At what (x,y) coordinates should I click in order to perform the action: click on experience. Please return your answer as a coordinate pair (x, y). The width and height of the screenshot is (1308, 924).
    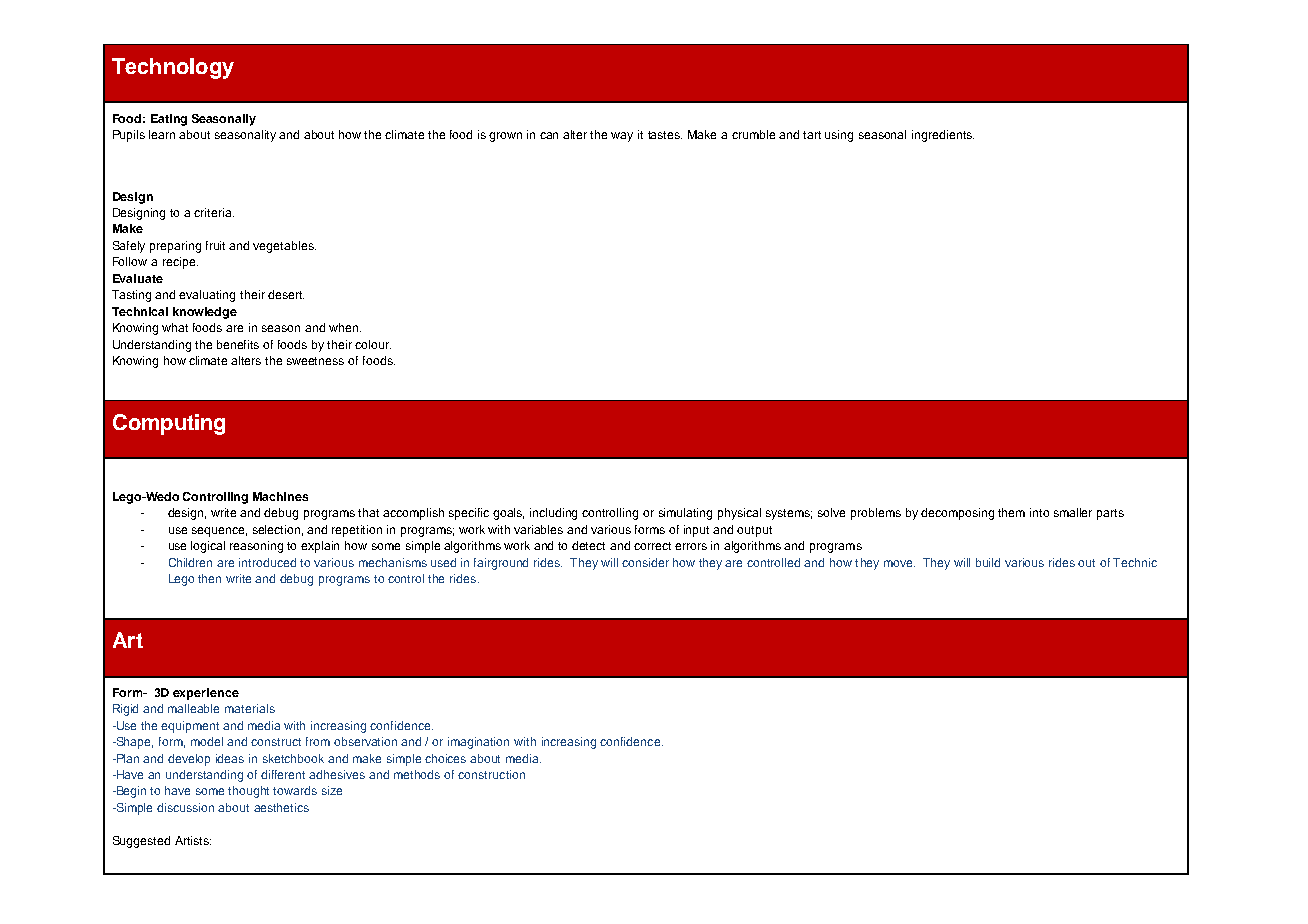
    Looking at the image, I should click on (206, 694).
